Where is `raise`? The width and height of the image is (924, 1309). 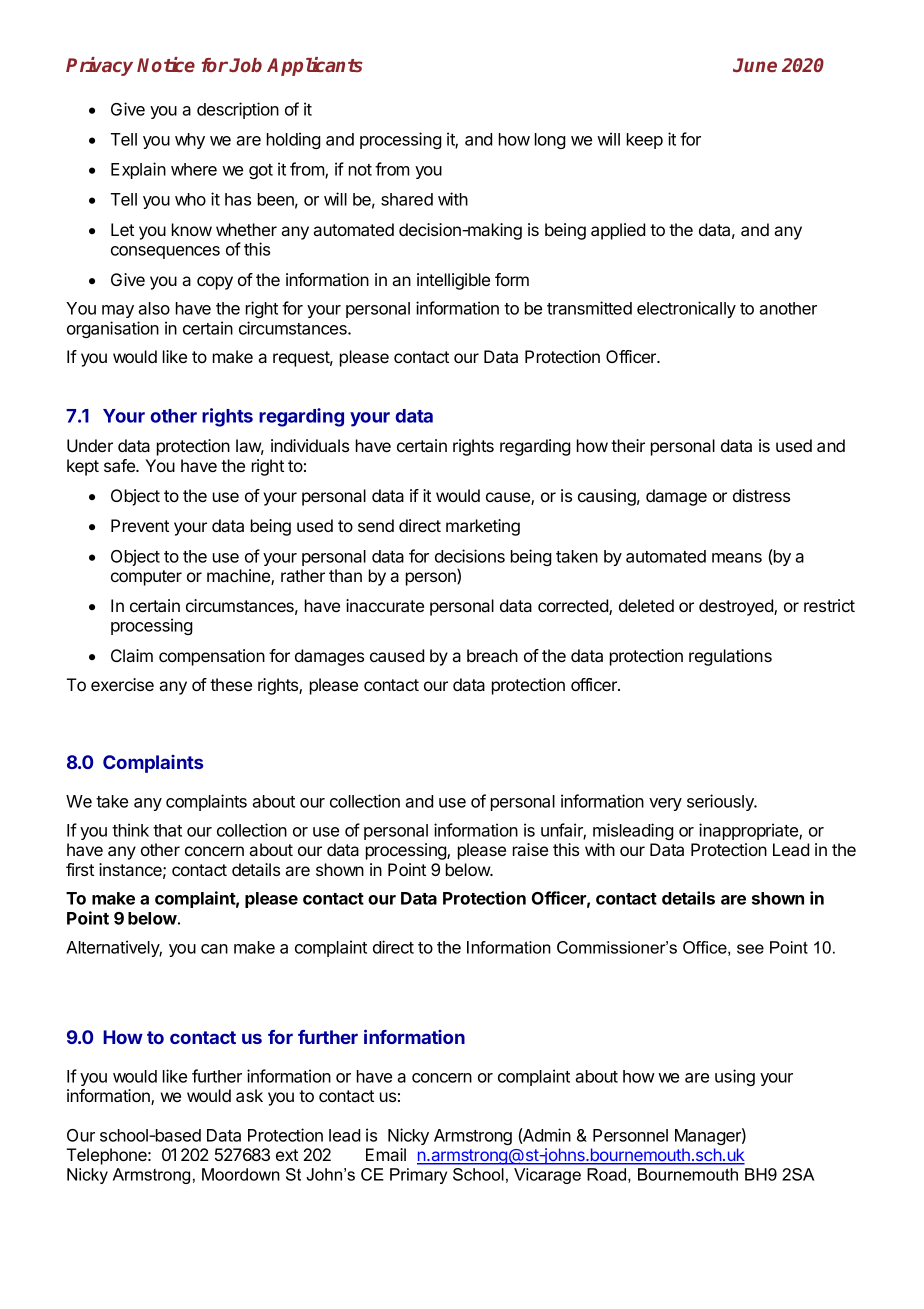
raise is located at coordinates (530, 849).
